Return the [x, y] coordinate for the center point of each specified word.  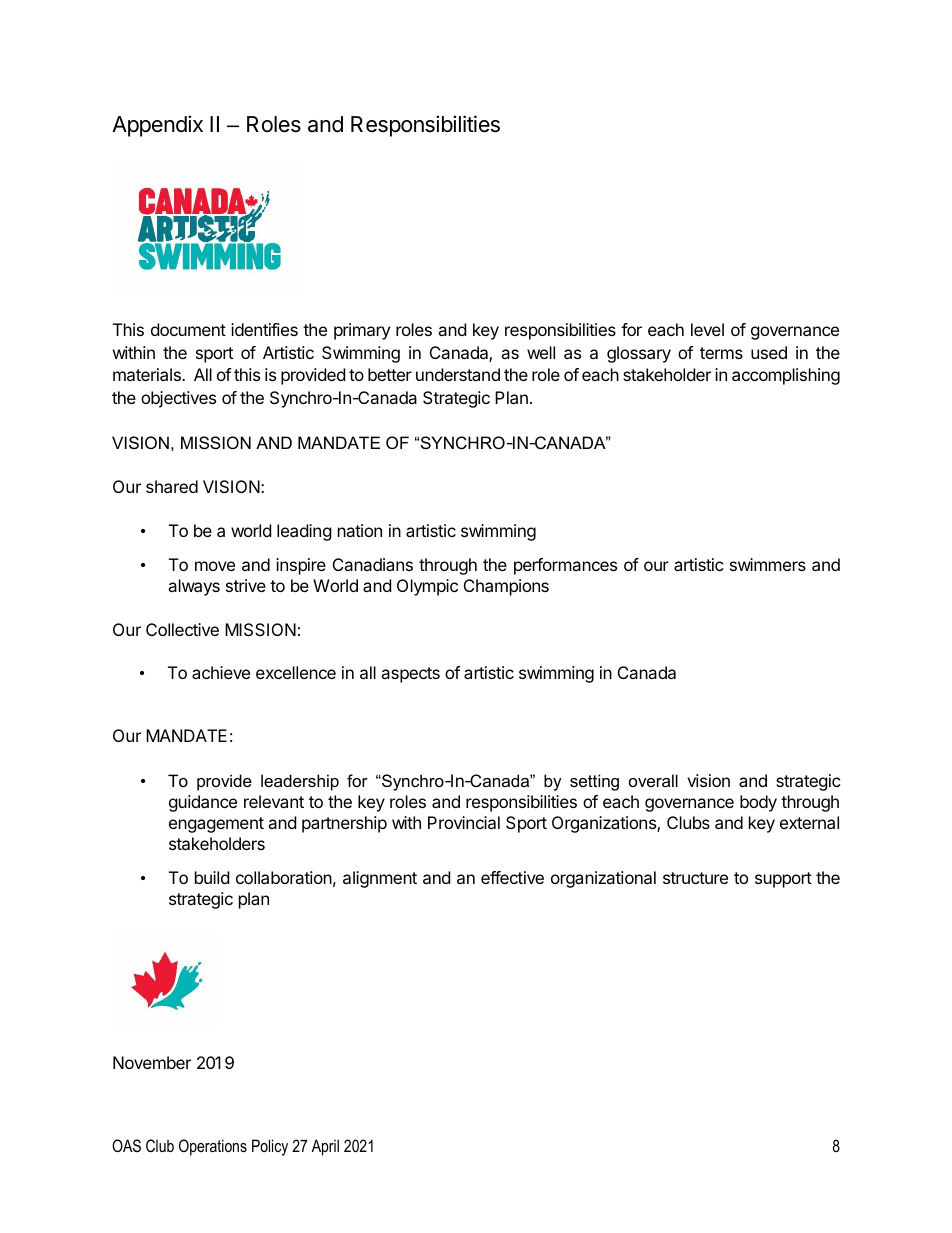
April [325, 1147]
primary [362, 331]
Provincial [464, 822]
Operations [213, 1147]
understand [458, 374]
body [758, 803]
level [707, 329]
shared [172, 486]
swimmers [768, 564]
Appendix [157, 126]
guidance [203, 803]
